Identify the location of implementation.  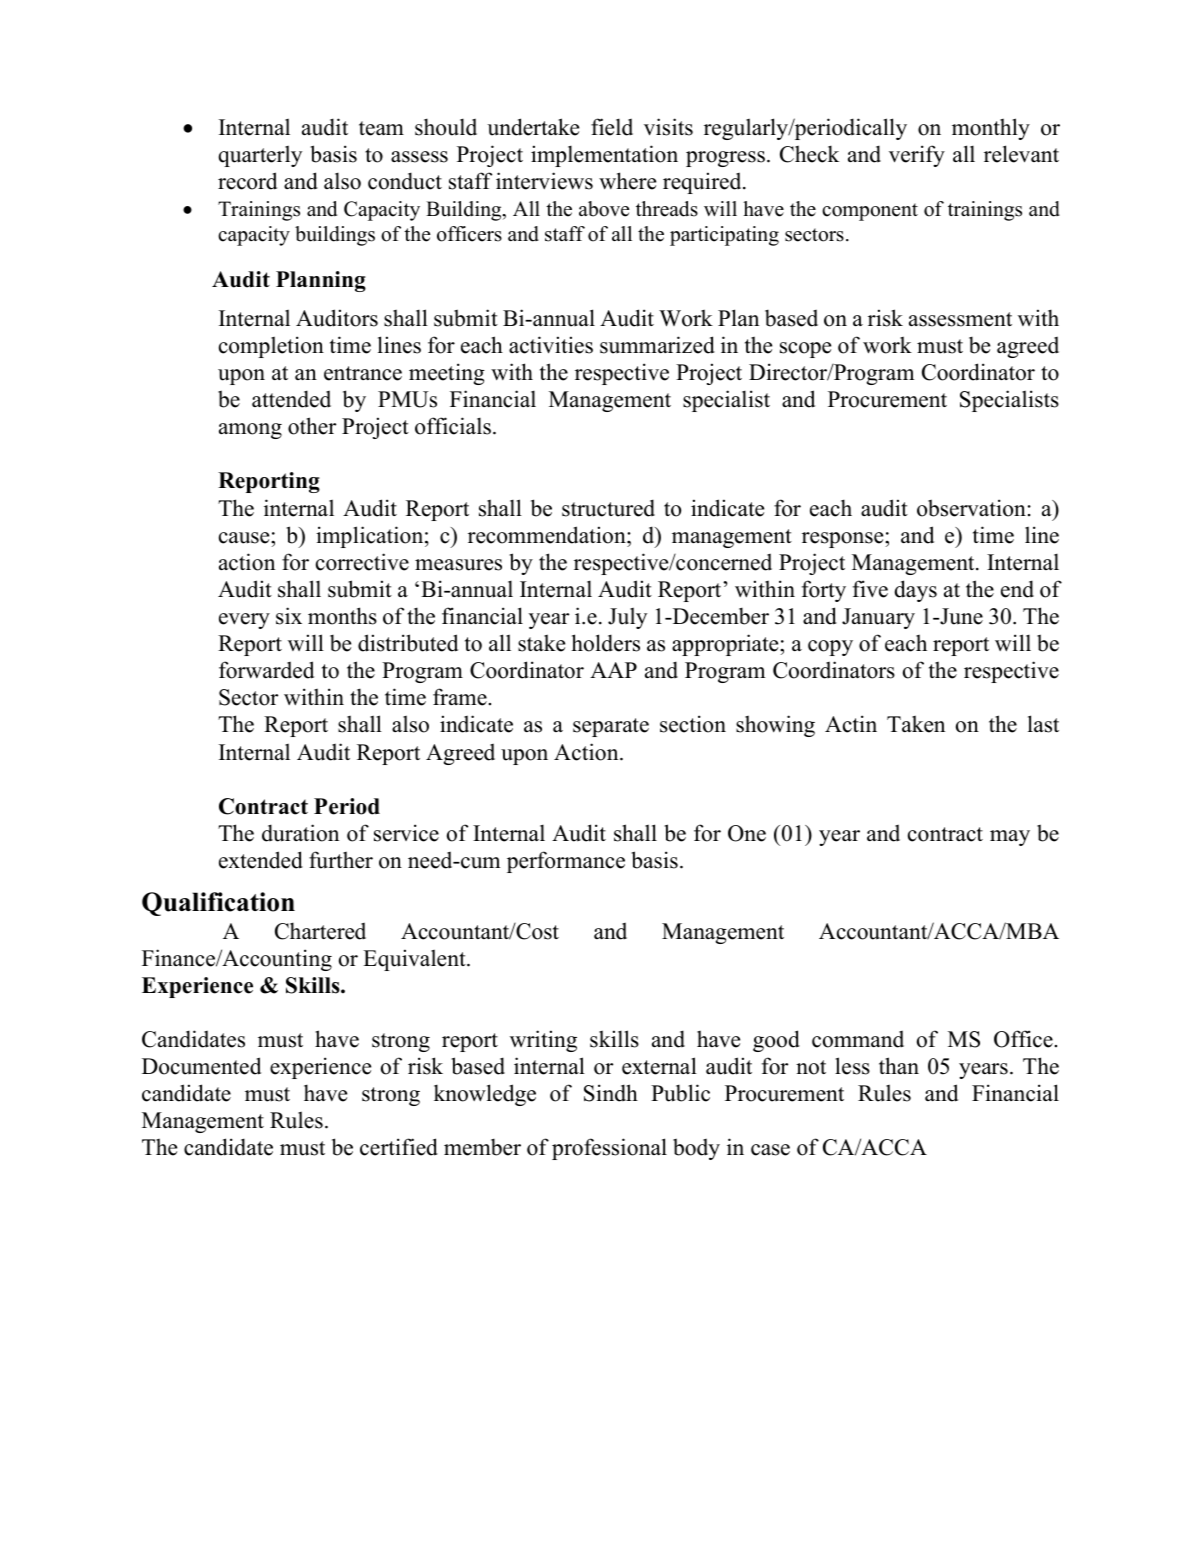
(604, 156).
